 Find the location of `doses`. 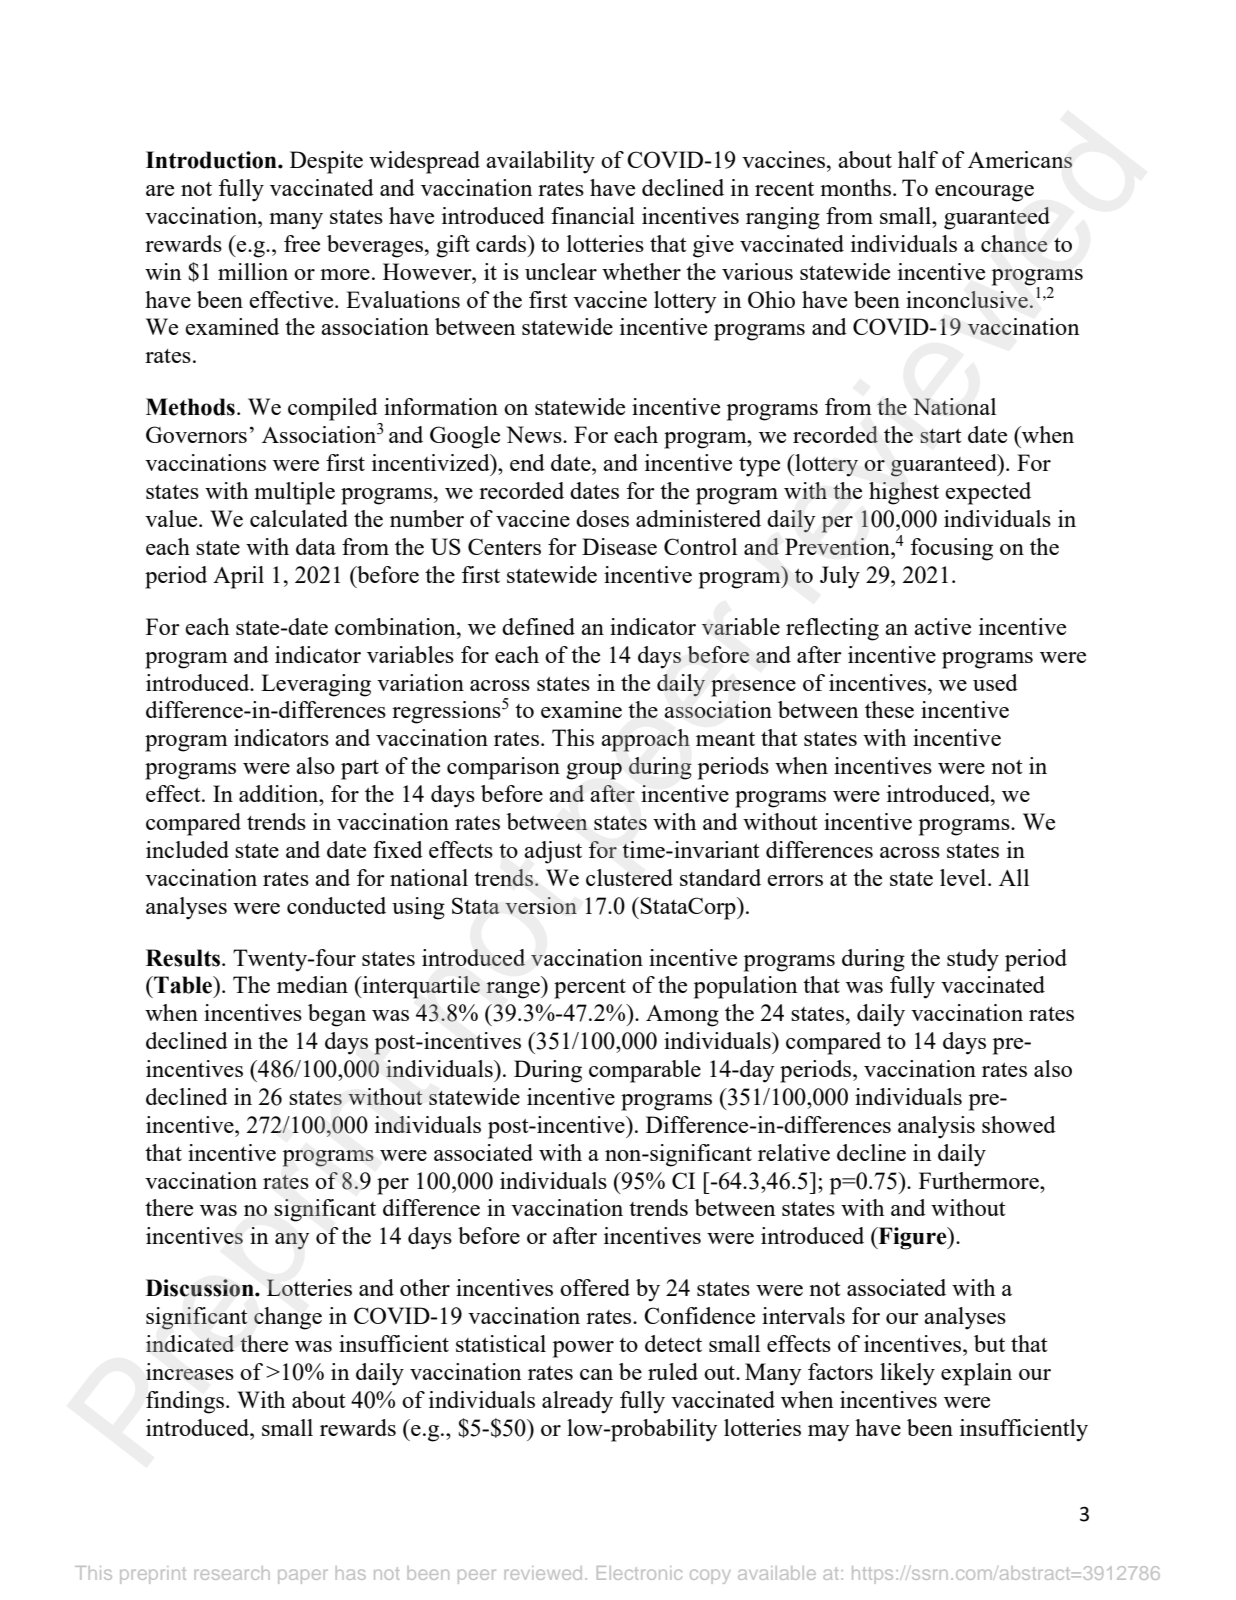

doses is located at coordinates (602, 518).
